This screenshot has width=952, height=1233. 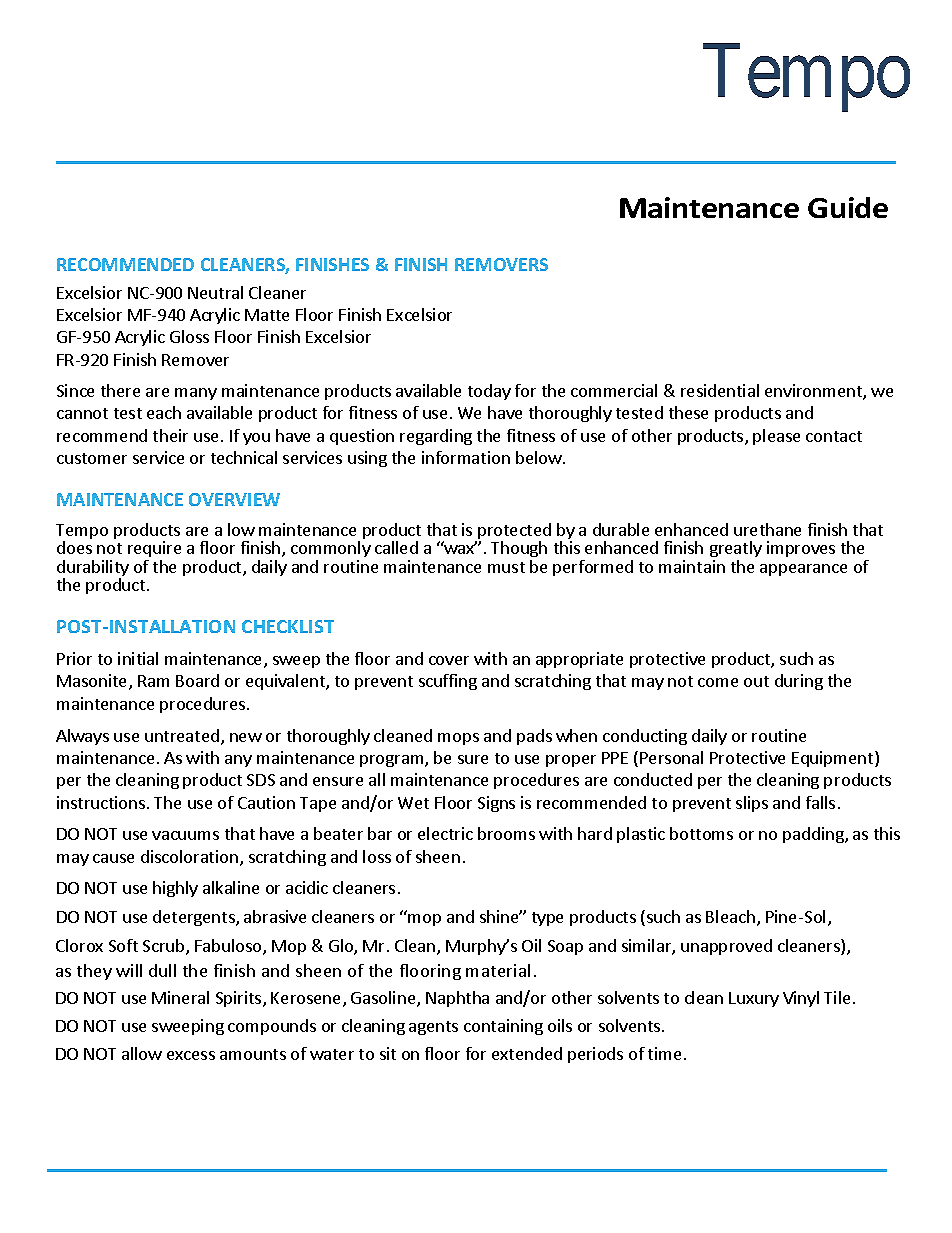 I want to click on mops, so click(x=458, y=739).
